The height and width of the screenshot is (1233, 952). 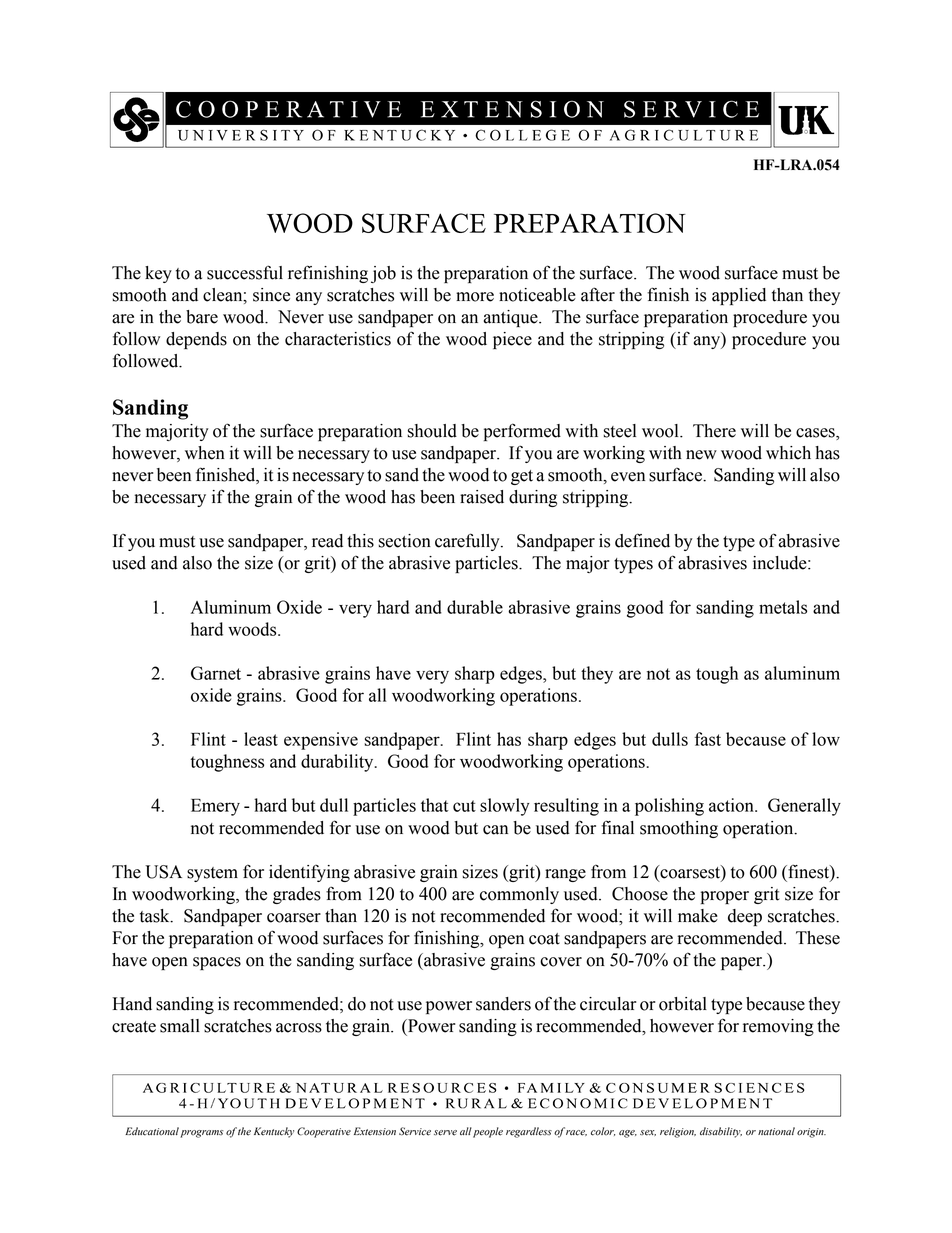 I want to click on programs, so click(x=202, y=1134).
